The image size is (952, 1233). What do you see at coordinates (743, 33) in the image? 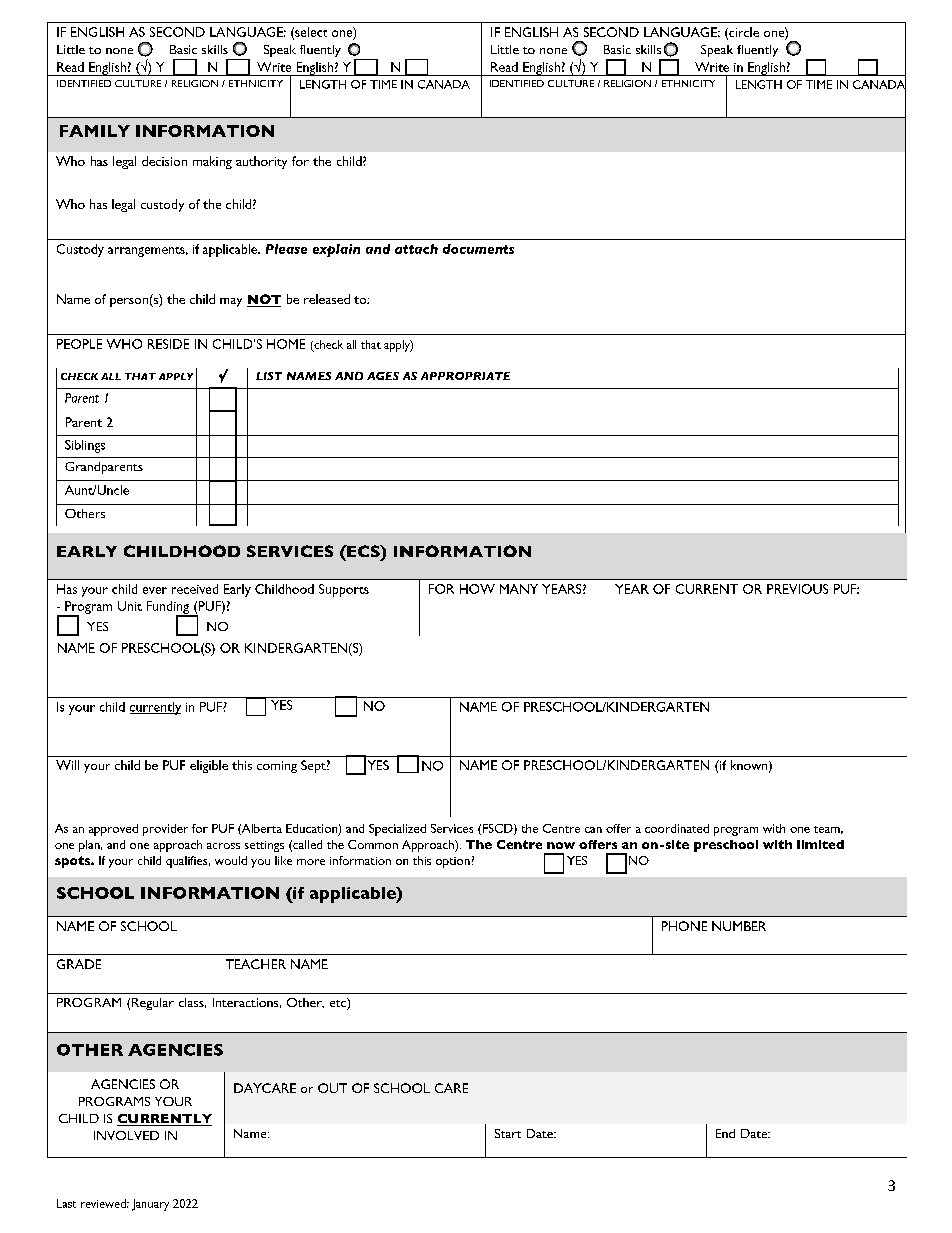
I see `circle` at bounding box center [743, 33].
